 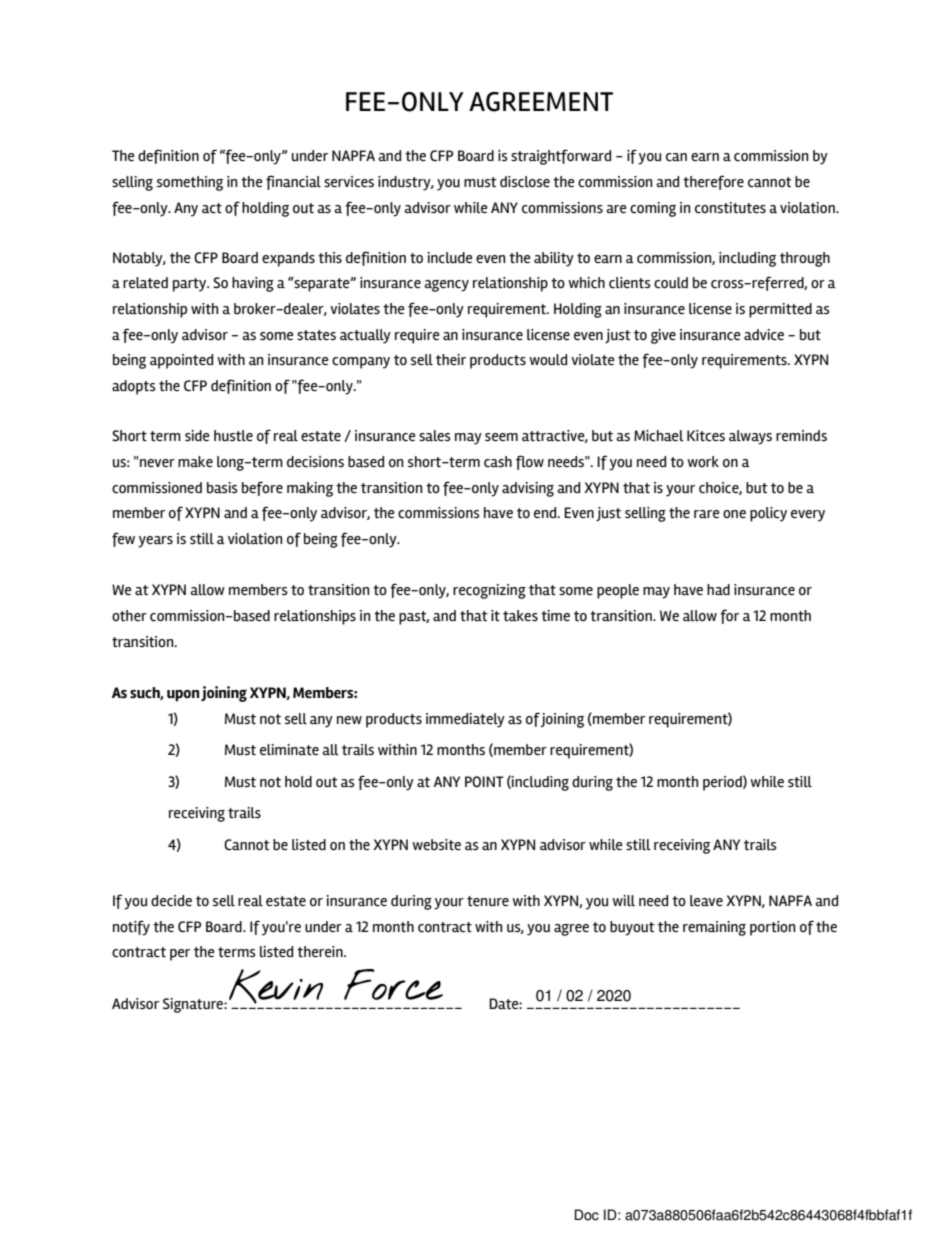 I want to click on decide, so click(x=171, y=901).
